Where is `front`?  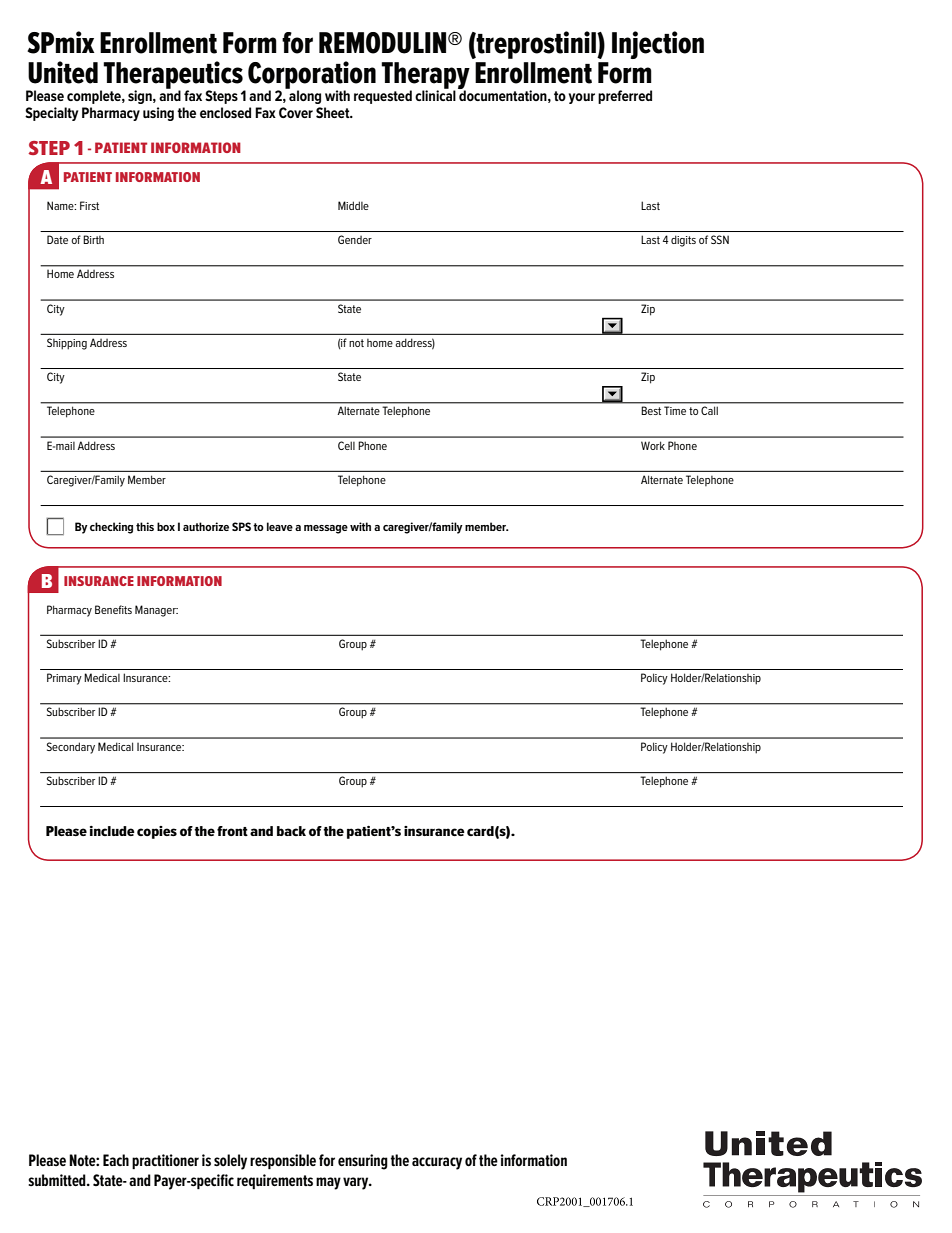 front is located at coordinates (232, 831).
